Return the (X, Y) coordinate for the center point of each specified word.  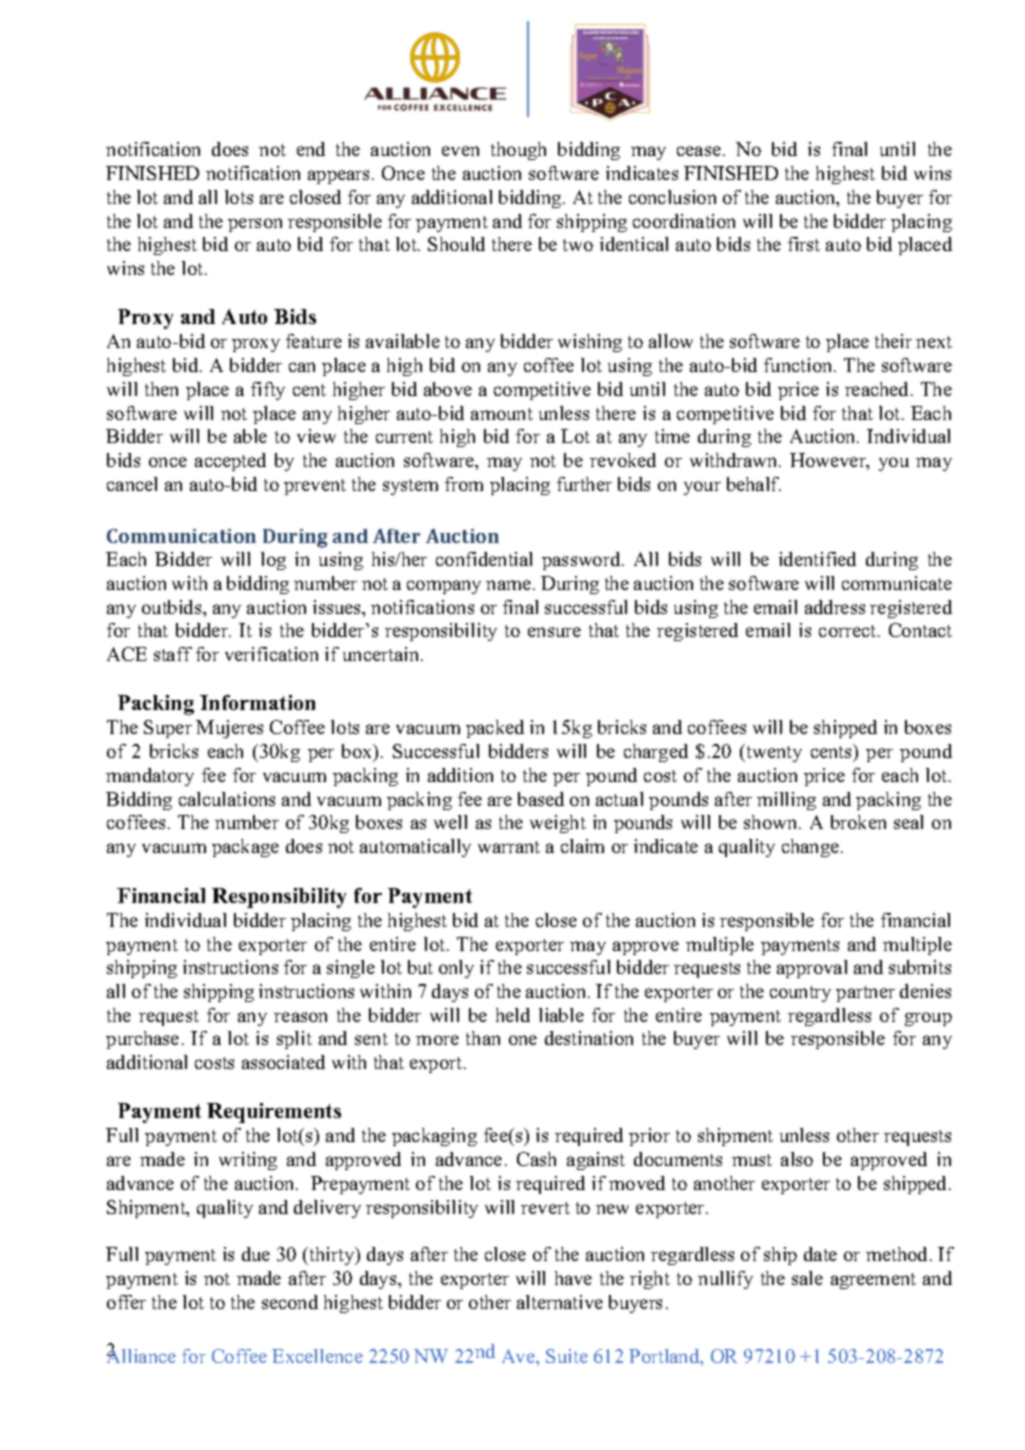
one (523, 1040)
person (255, 225)
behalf (754, 484)
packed (495, 729)
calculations (227, 799)
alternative (560, 1302)
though (518, 151)
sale (807, 1278)
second (290, 1302)
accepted (230, 462)
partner (865, 994)
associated (283, 1062)
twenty (773, 753)
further (584, 484)
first (804, 244)
